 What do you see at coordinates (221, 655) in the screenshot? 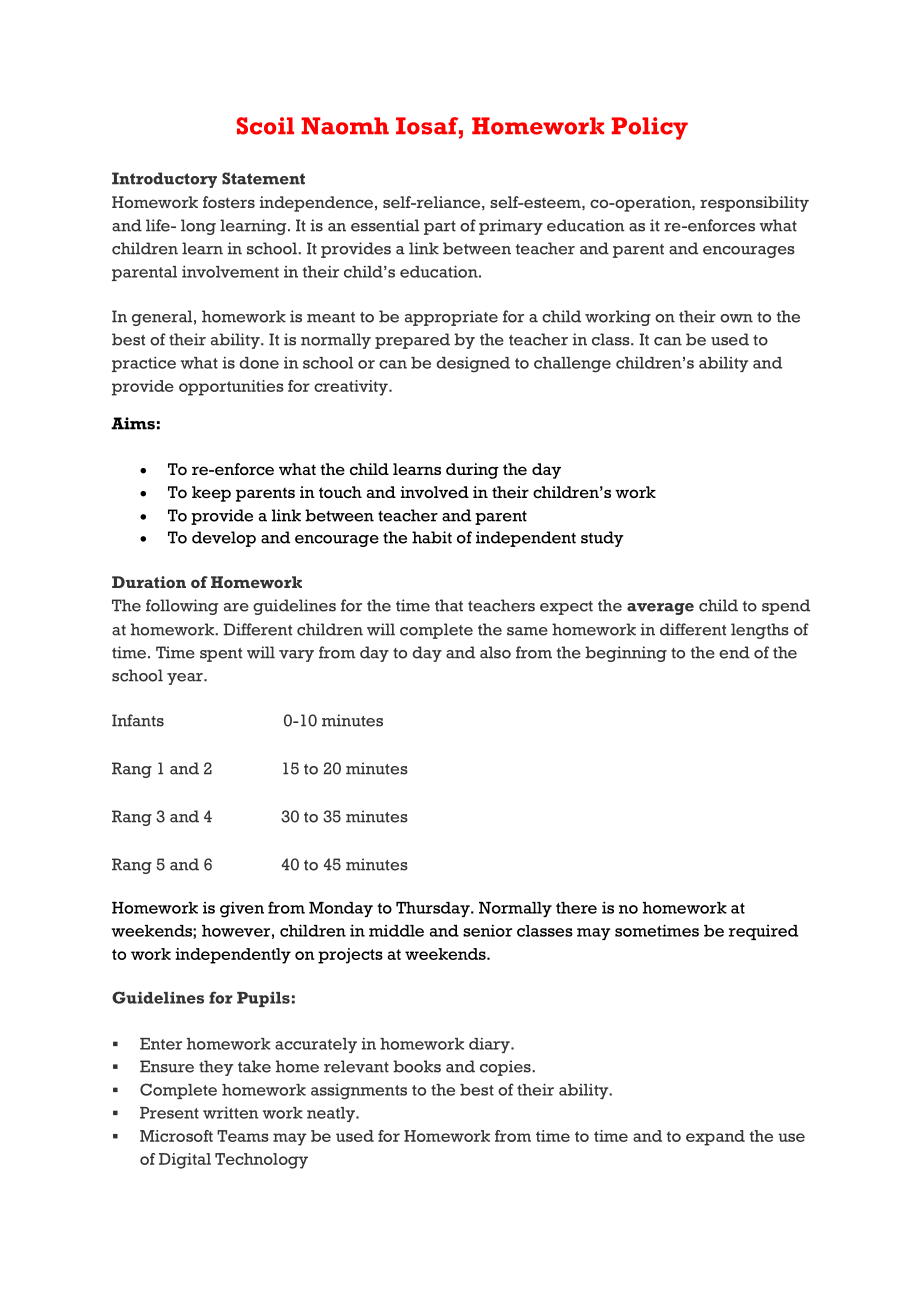
I see `spent` at bounding box center [221, 655].
